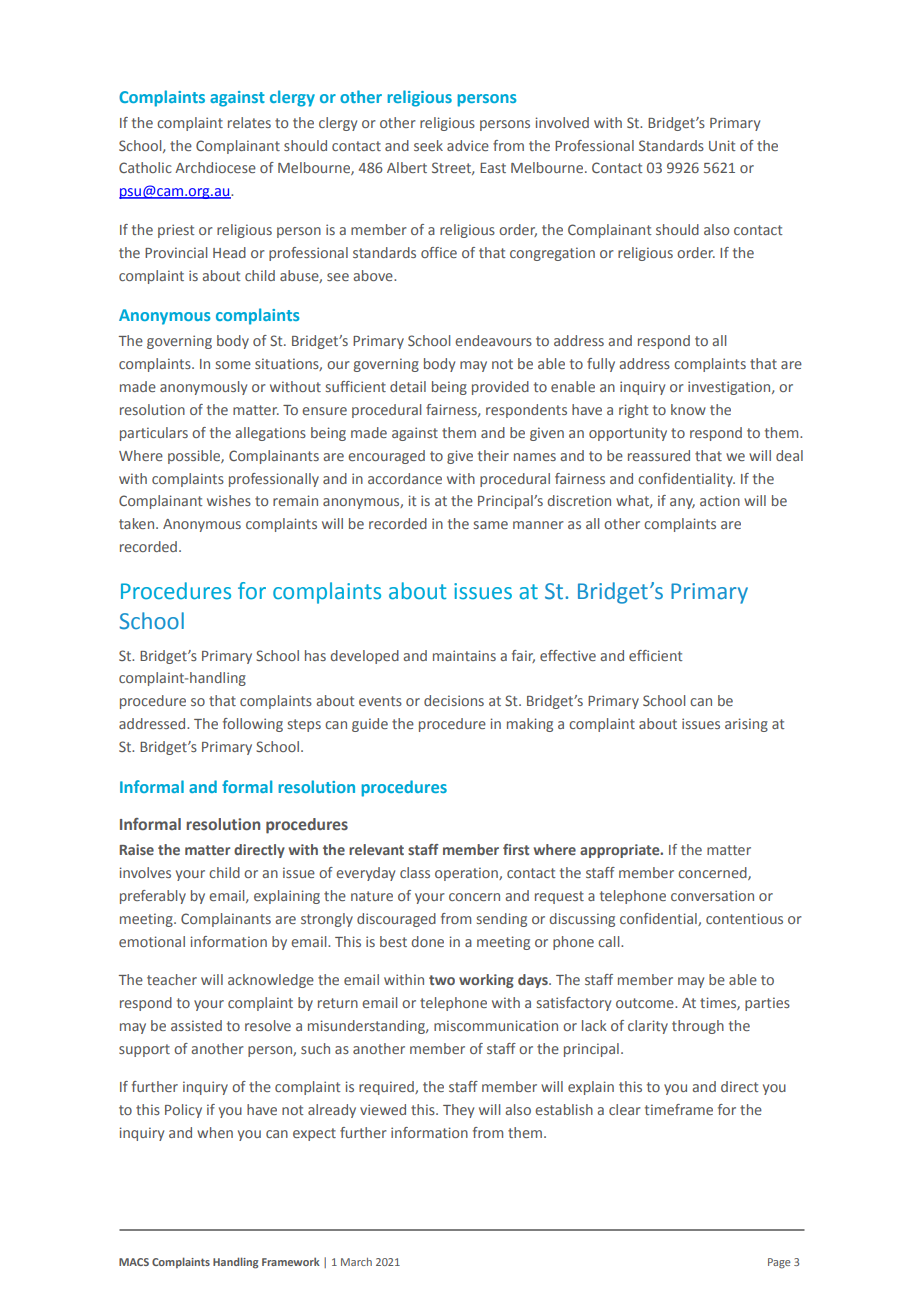 The width and height of the screenshot is (924, 1307). I want to click on their, so click(493, 455).
